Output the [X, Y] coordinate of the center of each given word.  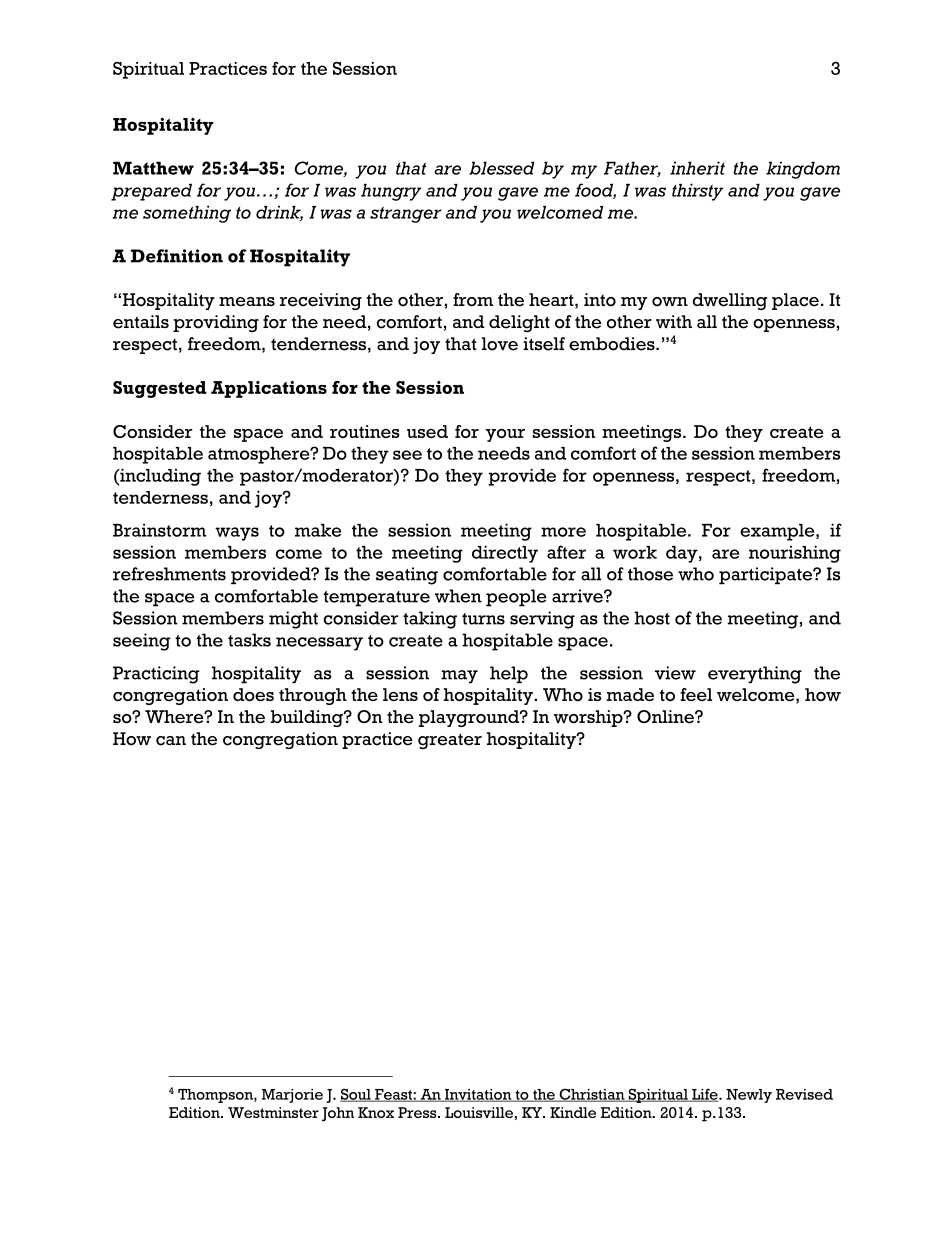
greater [450, 741]
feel [696, 694]
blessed [502, 168]
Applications [269, 389]
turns [483, 619]
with [674, 321]
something [187, 214]
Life [705, 1095]
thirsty [697, 192]
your [505, 435]
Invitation [478, 1095]
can [171, 741]
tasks [249, 640]
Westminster [273, 1112]
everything [755, 675]
